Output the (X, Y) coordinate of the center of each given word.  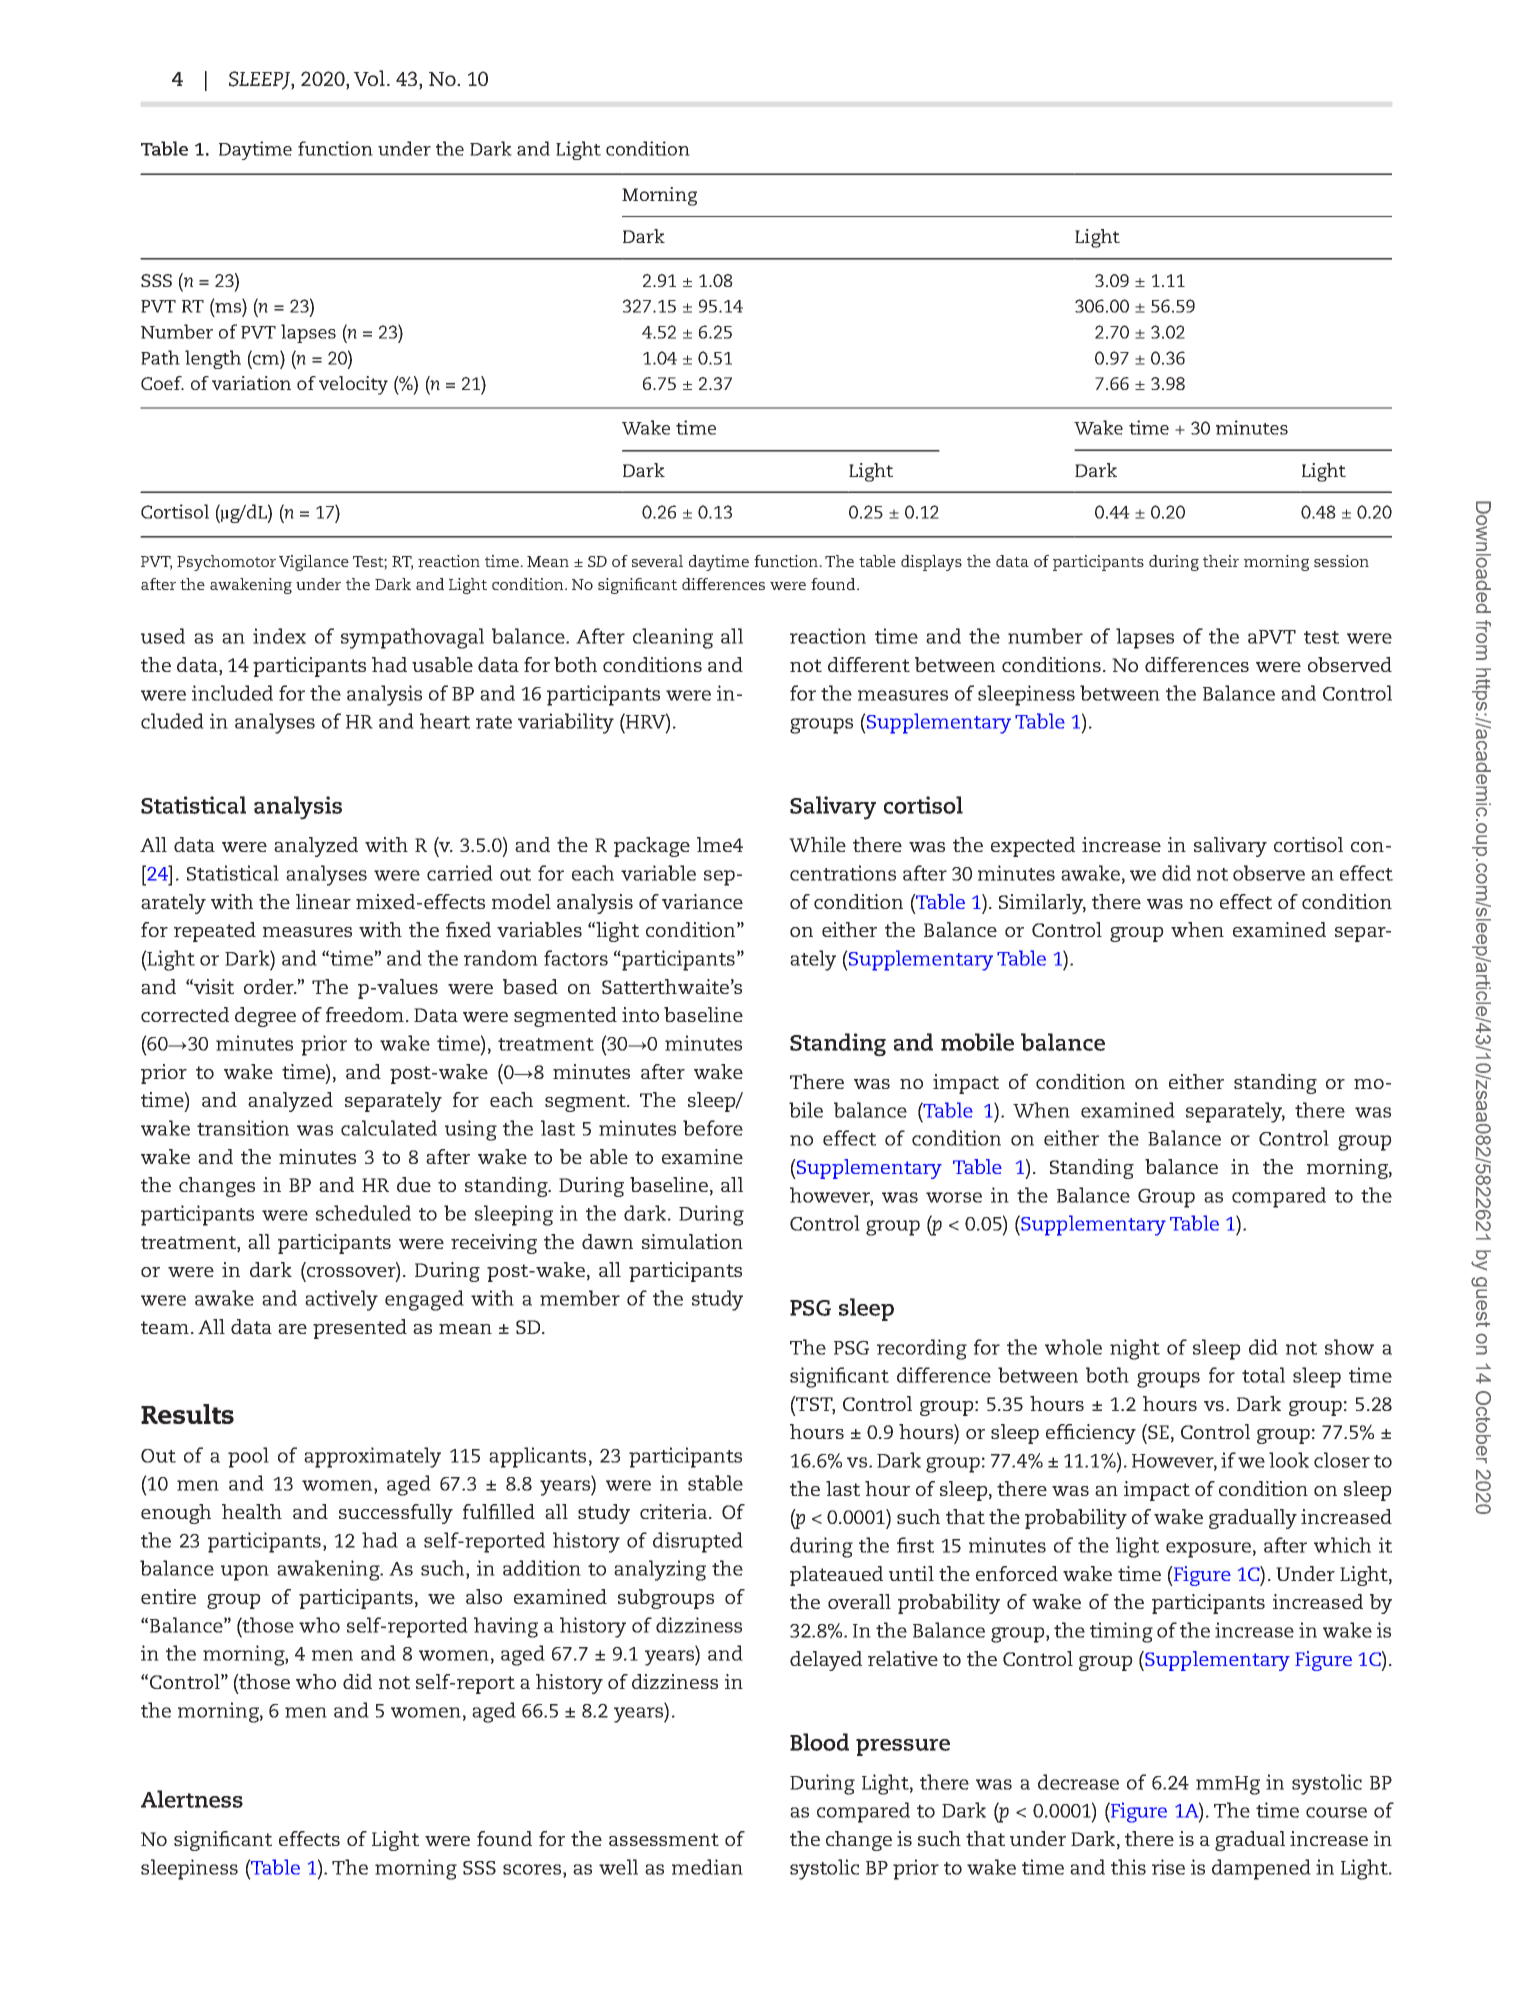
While (817, 844)
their (1221, 561)
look (1289, 1460)
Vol (369, 78)
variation (251, 383)
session (1341, 561)
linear (323, 901)
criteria (673, 1511)
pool (248, 1457)
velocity (353, 385)
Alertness (192, 1799)
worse (954, 1197)
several (657, 561)
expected (1033, 847)
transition (243, 1128)
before (713, 1128)
